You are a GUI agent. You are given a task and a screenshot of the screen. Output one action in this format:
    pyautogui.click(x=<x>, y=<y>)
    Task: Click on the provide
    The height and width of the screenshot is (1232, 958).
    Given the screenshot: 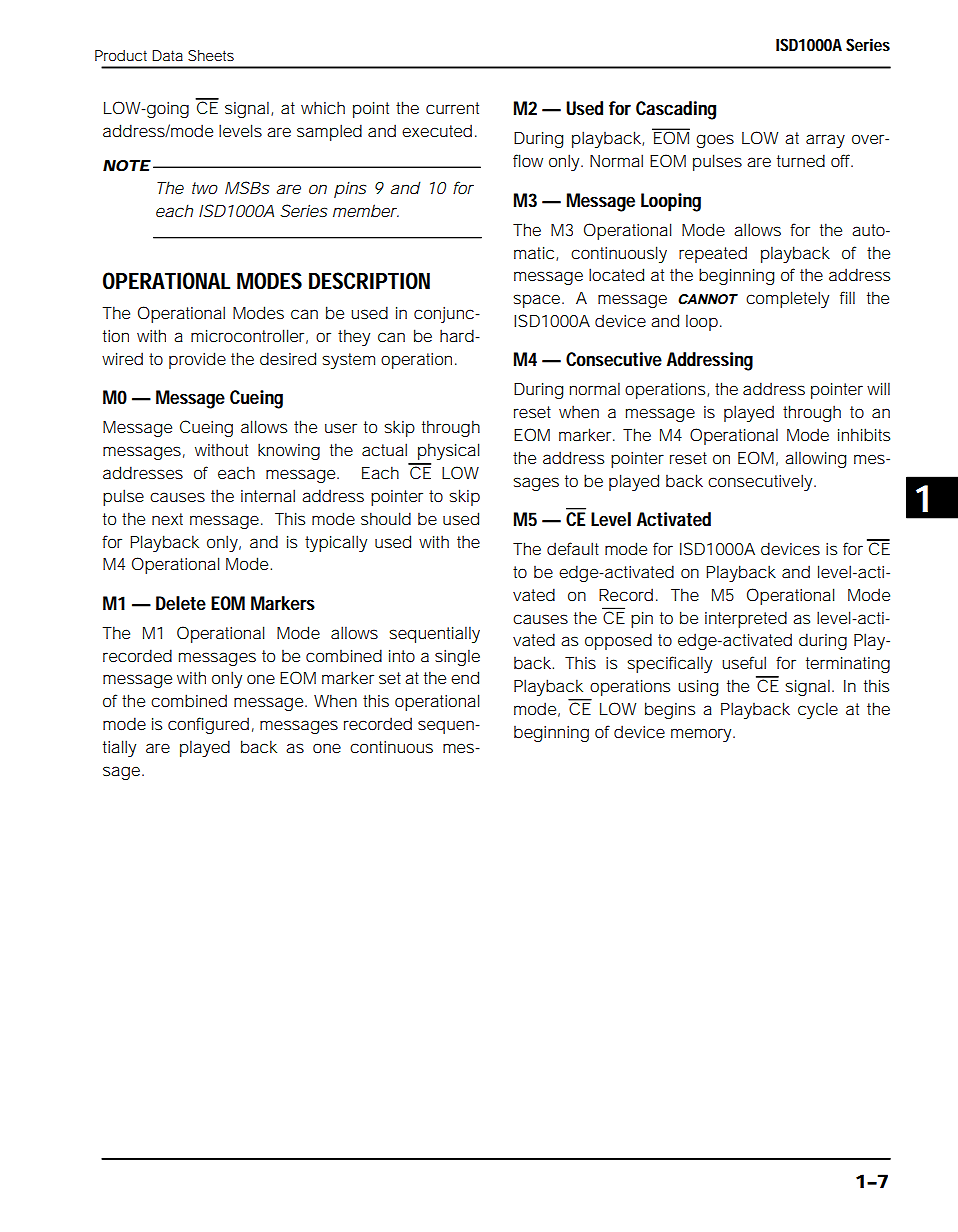 What is the action you would take?
    pyautogui.click(x=197, y=360)
